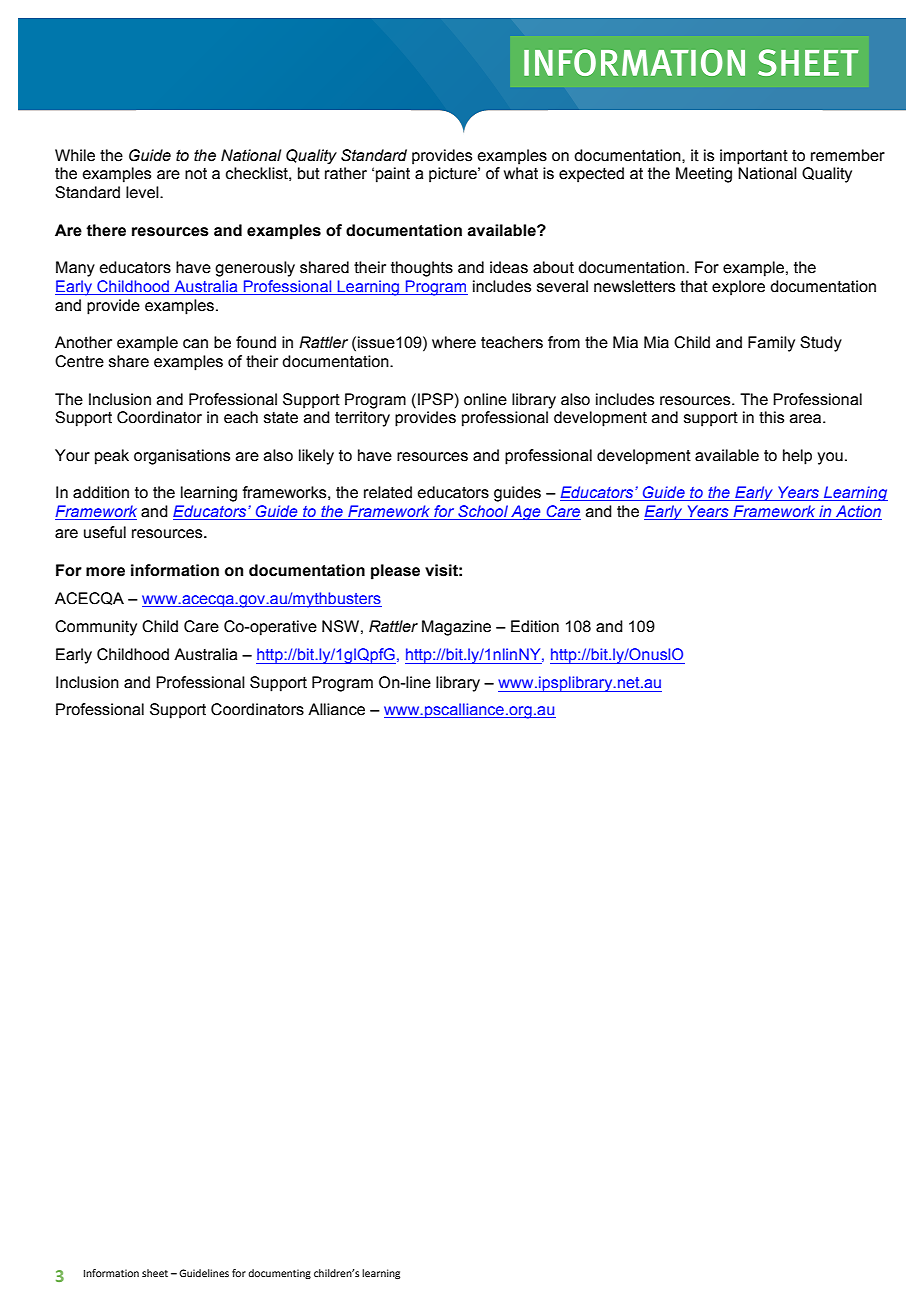 This screenshot has height=1308, width=924. I want to click on important, so click(754, 157).
